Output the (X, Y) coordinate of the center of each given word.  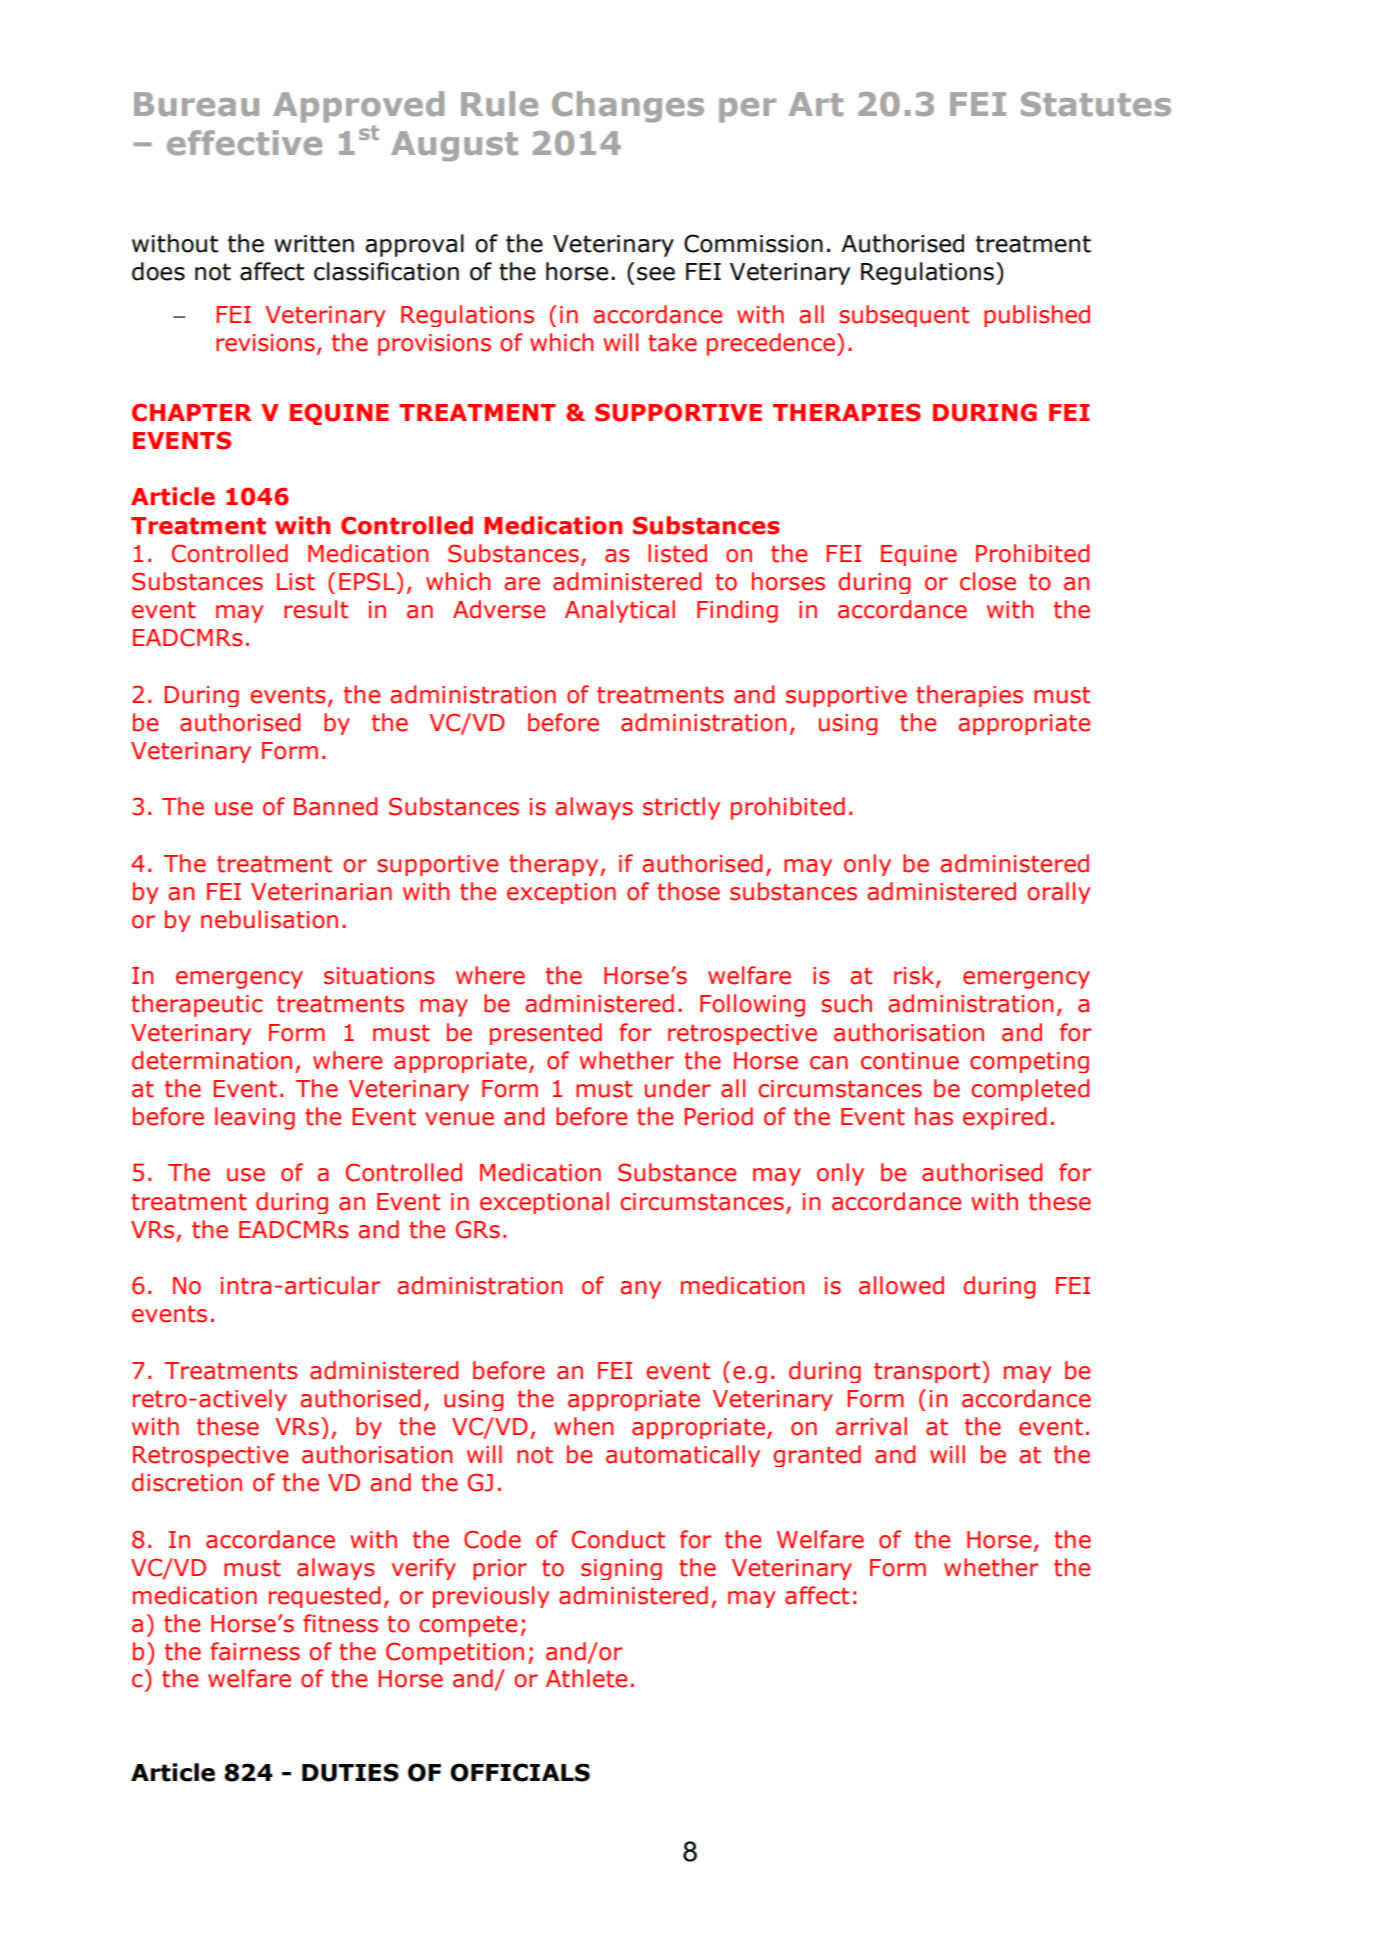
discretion (187, 1482)
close (988, 581)
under (678, 1088)
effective (244, 143)
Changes (628, 107)
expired (1004, 1118)
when (583, 1426)
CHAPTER (192, 412)
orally (1058, 893)
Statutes (1096, 104)
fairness (255, 1651)
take (672, 342)
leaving (255, 1118)
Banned (335, 806)
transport (928, 1372)
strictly (681, 808)
